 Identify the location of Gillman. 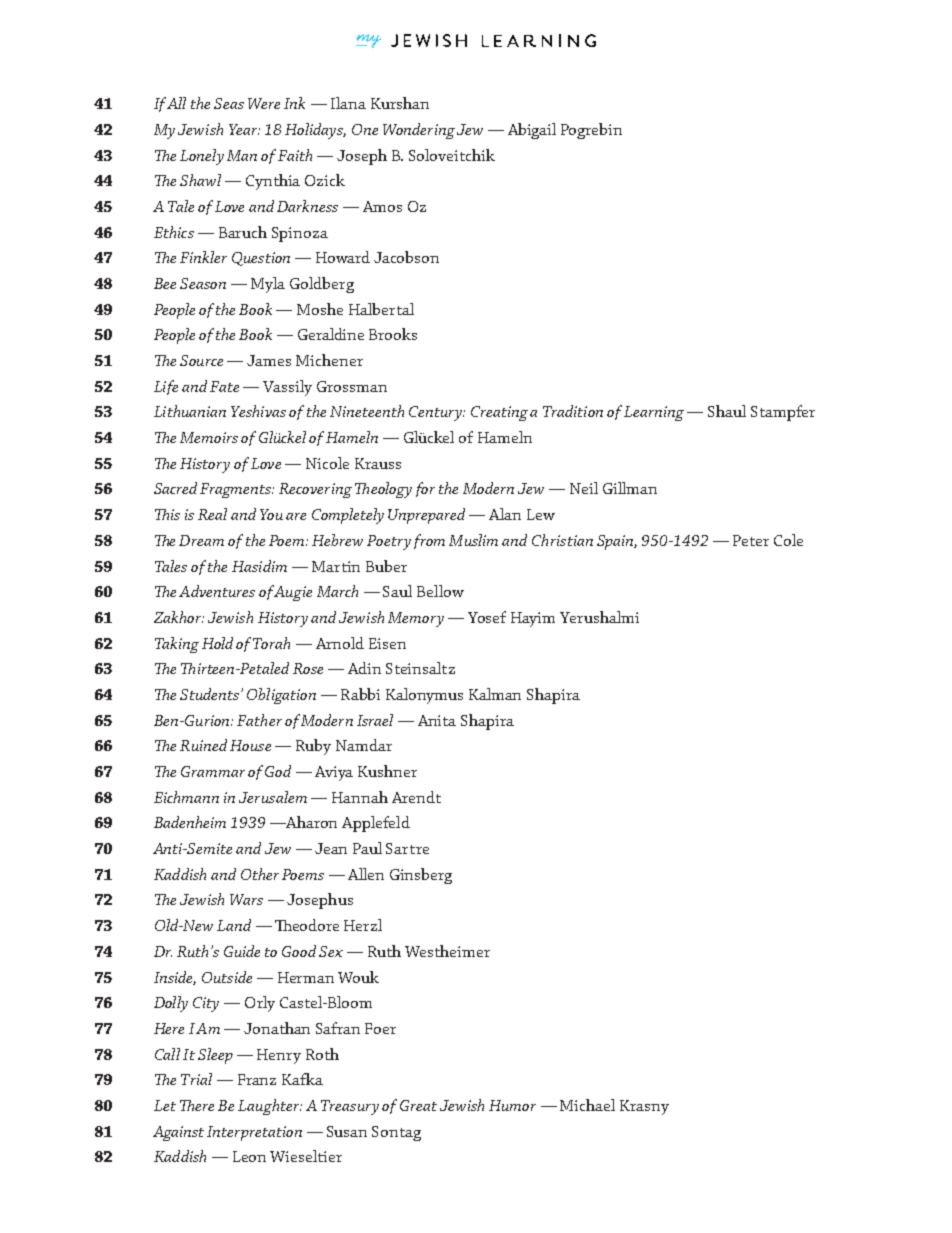
(630, 488).
